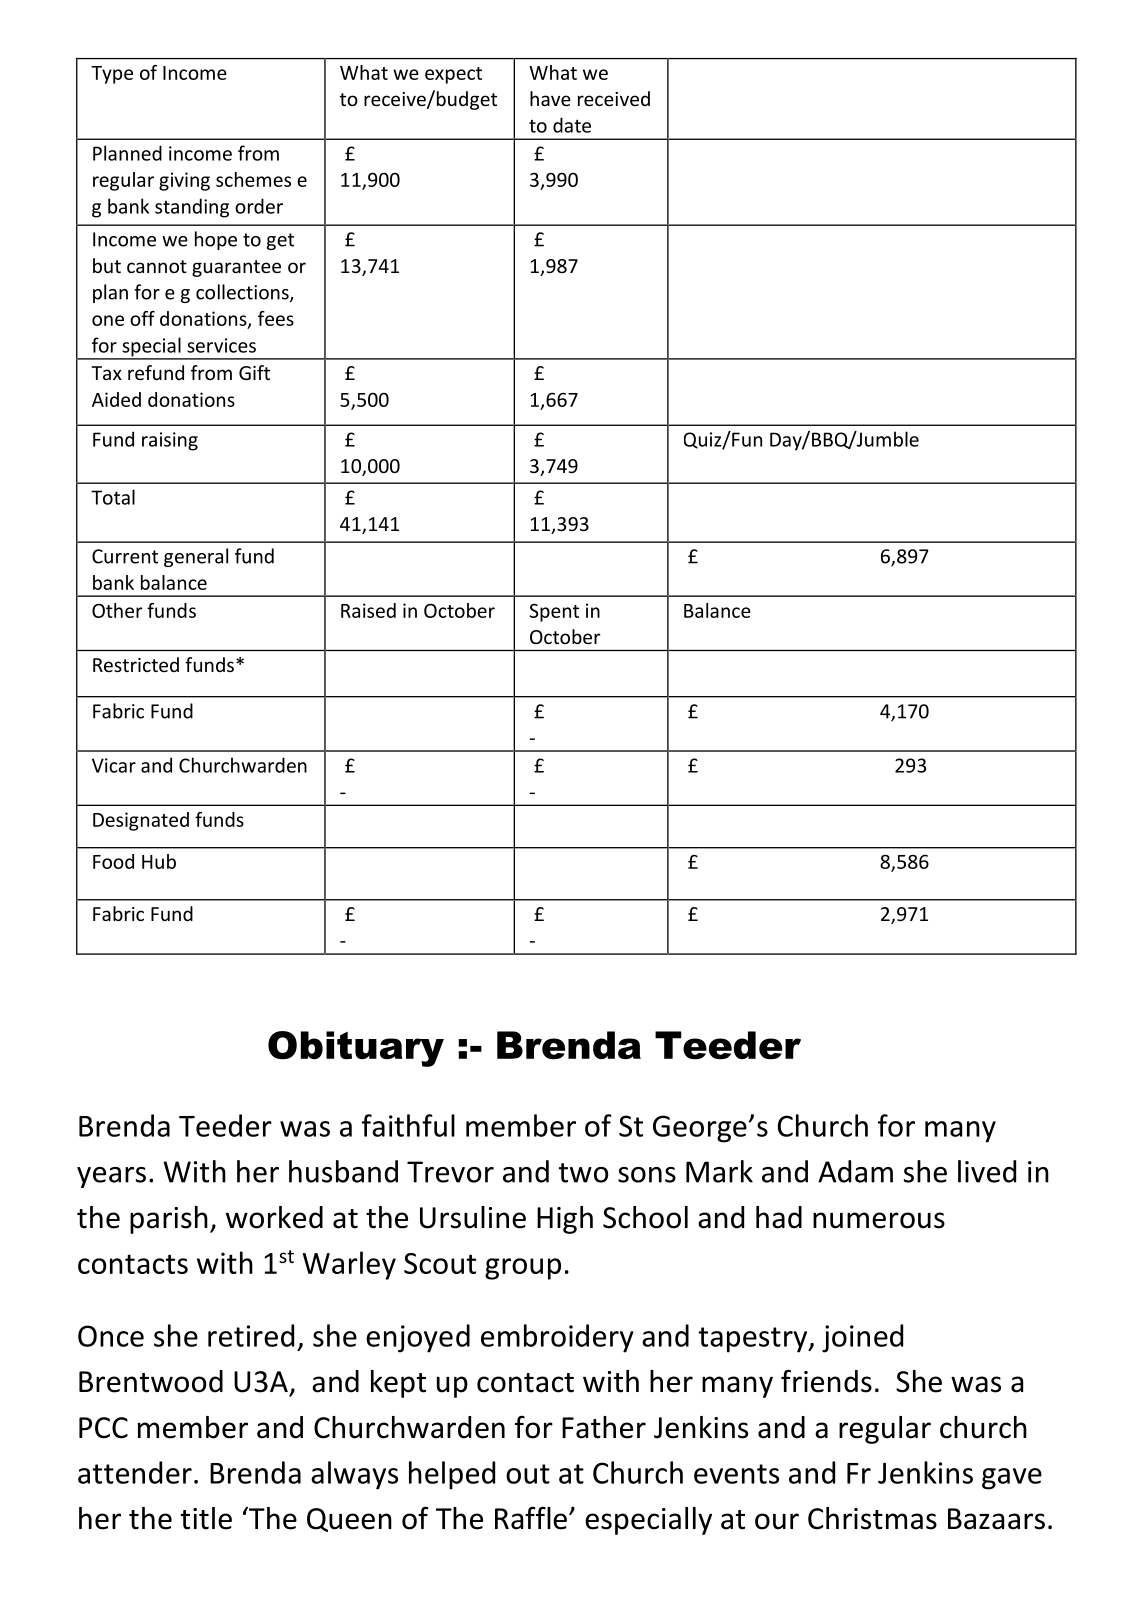 Image resolution: width=1137 pixels, height=1614 pixels. I want to click on Designated, so click(141, 821).
